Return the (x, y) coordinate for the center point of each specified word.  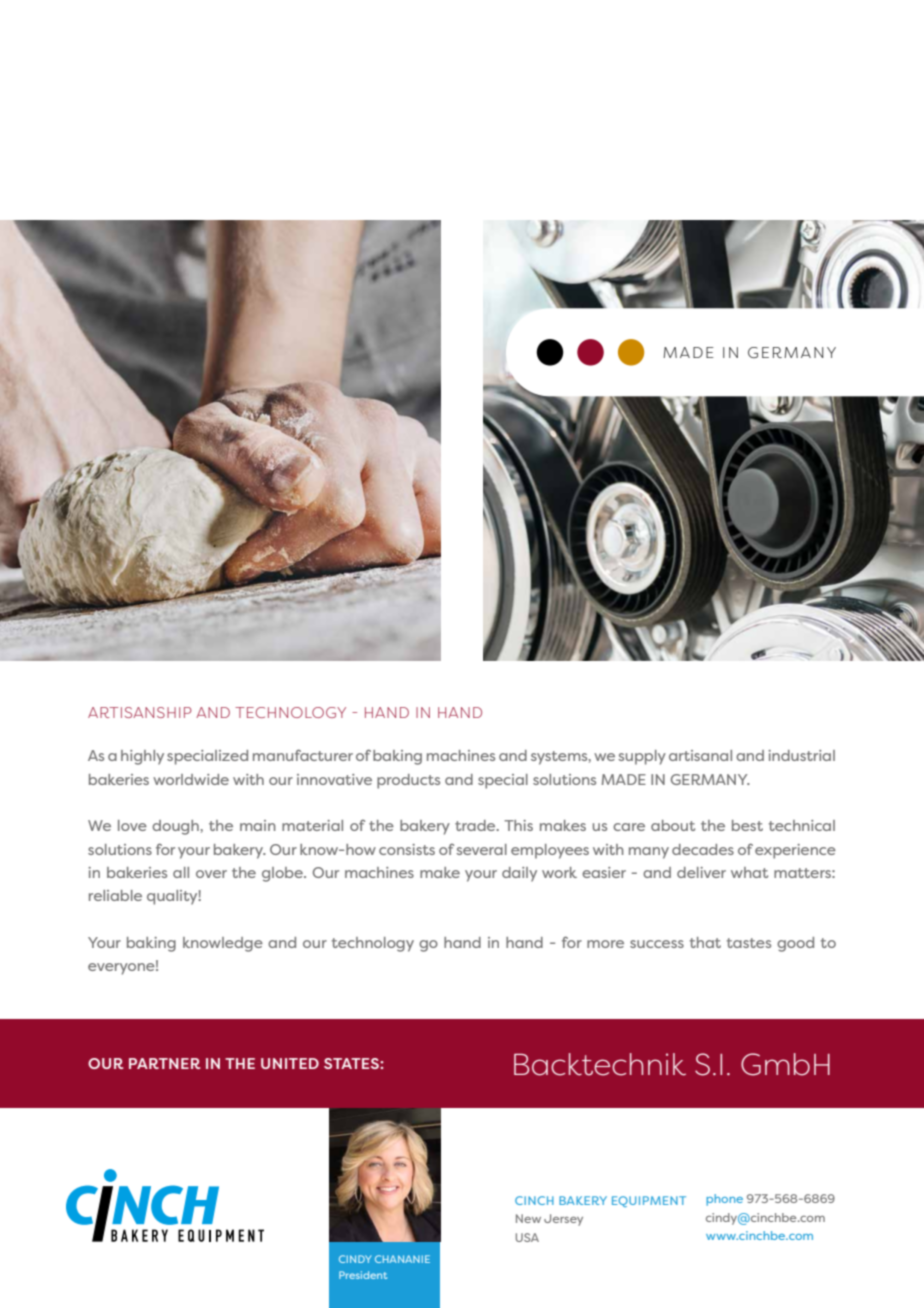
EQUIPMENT (649, 1201)
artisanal (700, 755)
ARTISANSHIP (140, 712)
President (363, 1275)
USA (527, 1237)
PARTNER (165, 1063)
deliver (701, 872)
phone (724, 1200)
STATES (352, 1063)
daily (519, 874)
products (408, 781)
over (211, 874)
